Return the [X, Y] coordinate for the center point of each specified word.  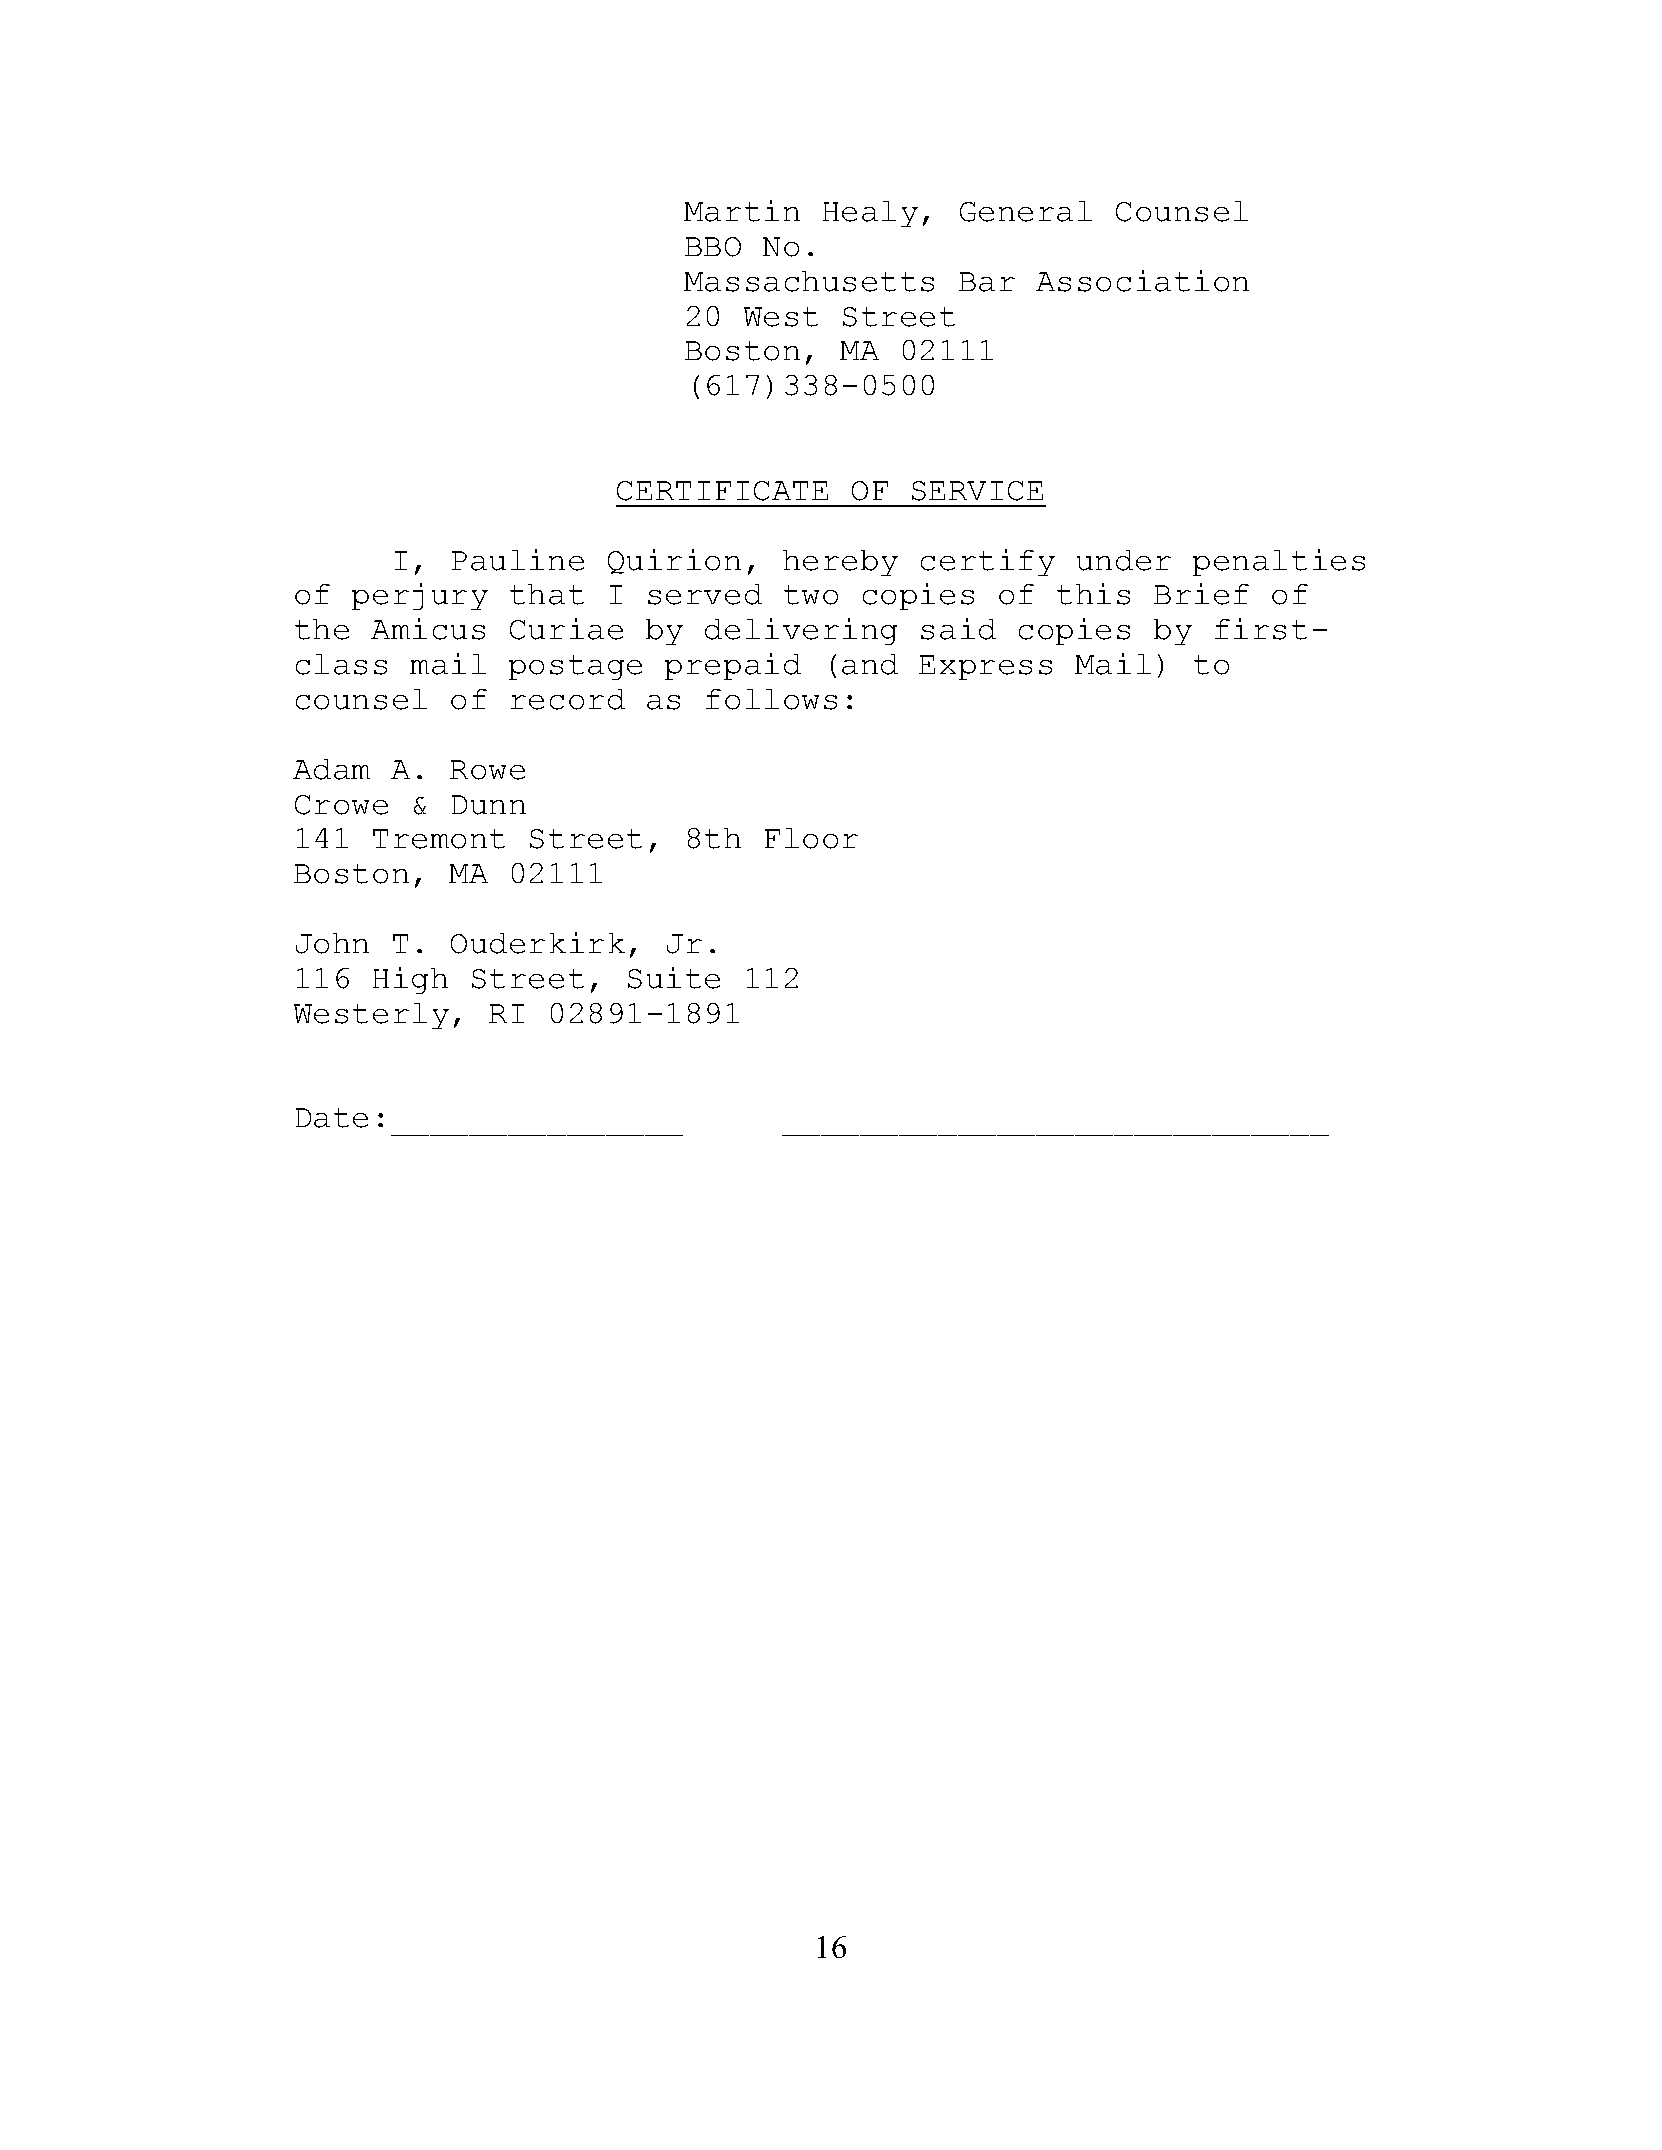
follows [771, 699]
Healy [870, 214]
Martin [742, 211]
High [410, 980]
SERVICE [977, 491]
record [568, 699]
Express [985, 667]
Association [1142, 281]
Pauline [518, 560]
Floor [811, 838]
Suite [674, 978]
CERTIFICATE [722, 491]
